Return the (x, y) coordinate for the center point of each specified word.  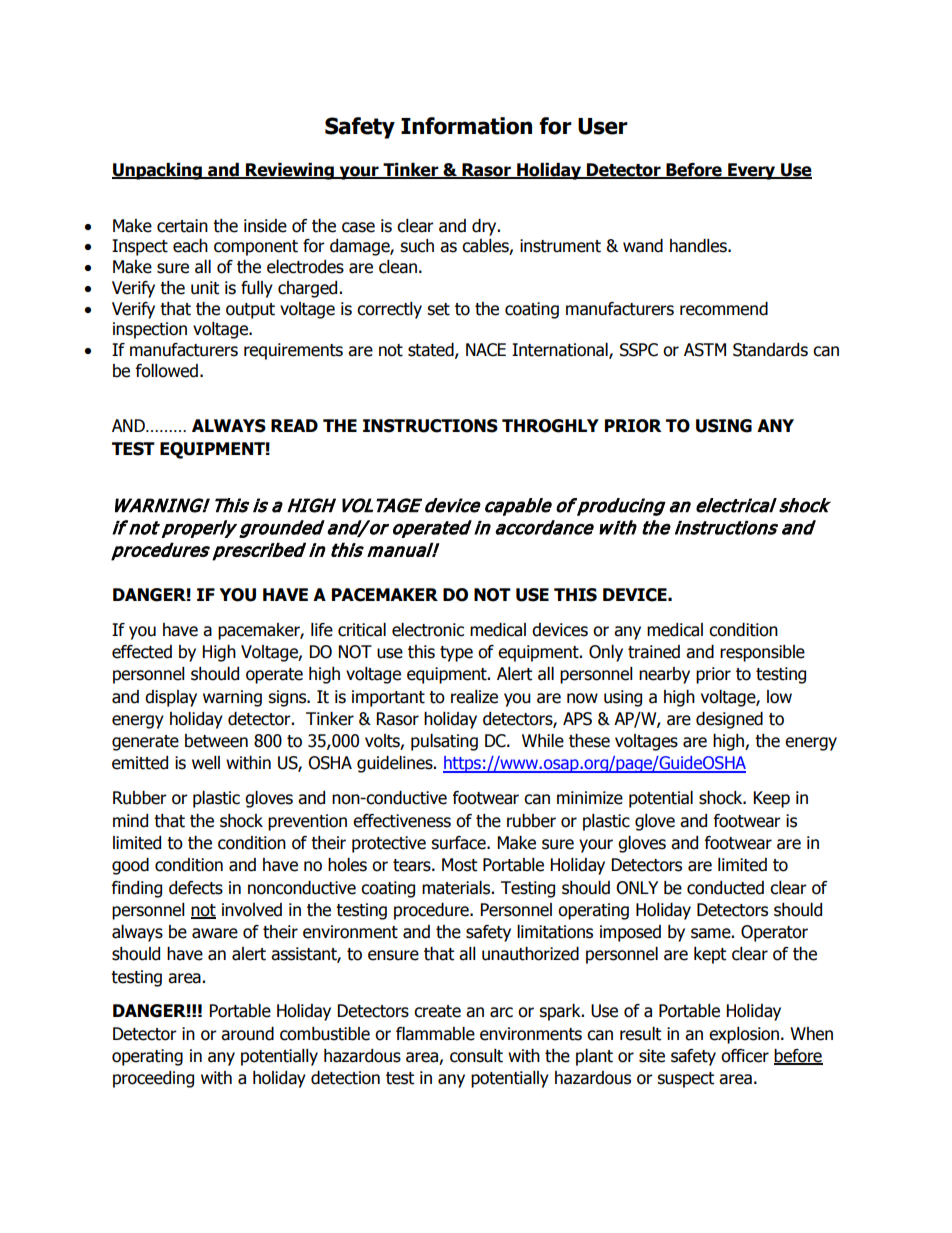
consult (476, 1056)
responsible (762, 653)
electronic (428, 630)
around (247, 1034)
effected (142, 652)
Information (466, 126)
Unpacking (158, 171)
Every (752, 171)
